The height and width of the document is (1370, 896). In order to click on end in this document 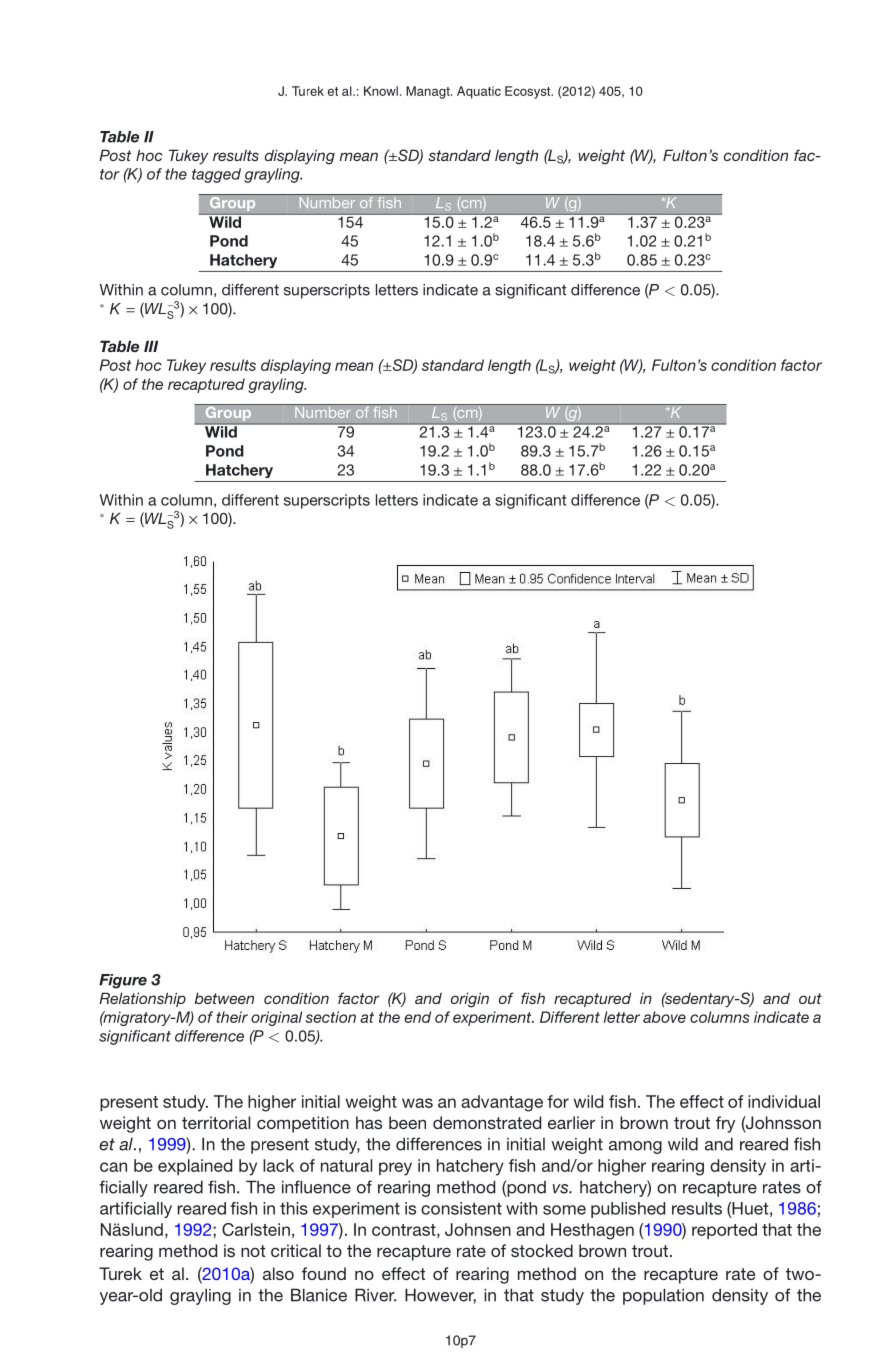, I will do `click(417, 1017)`.
